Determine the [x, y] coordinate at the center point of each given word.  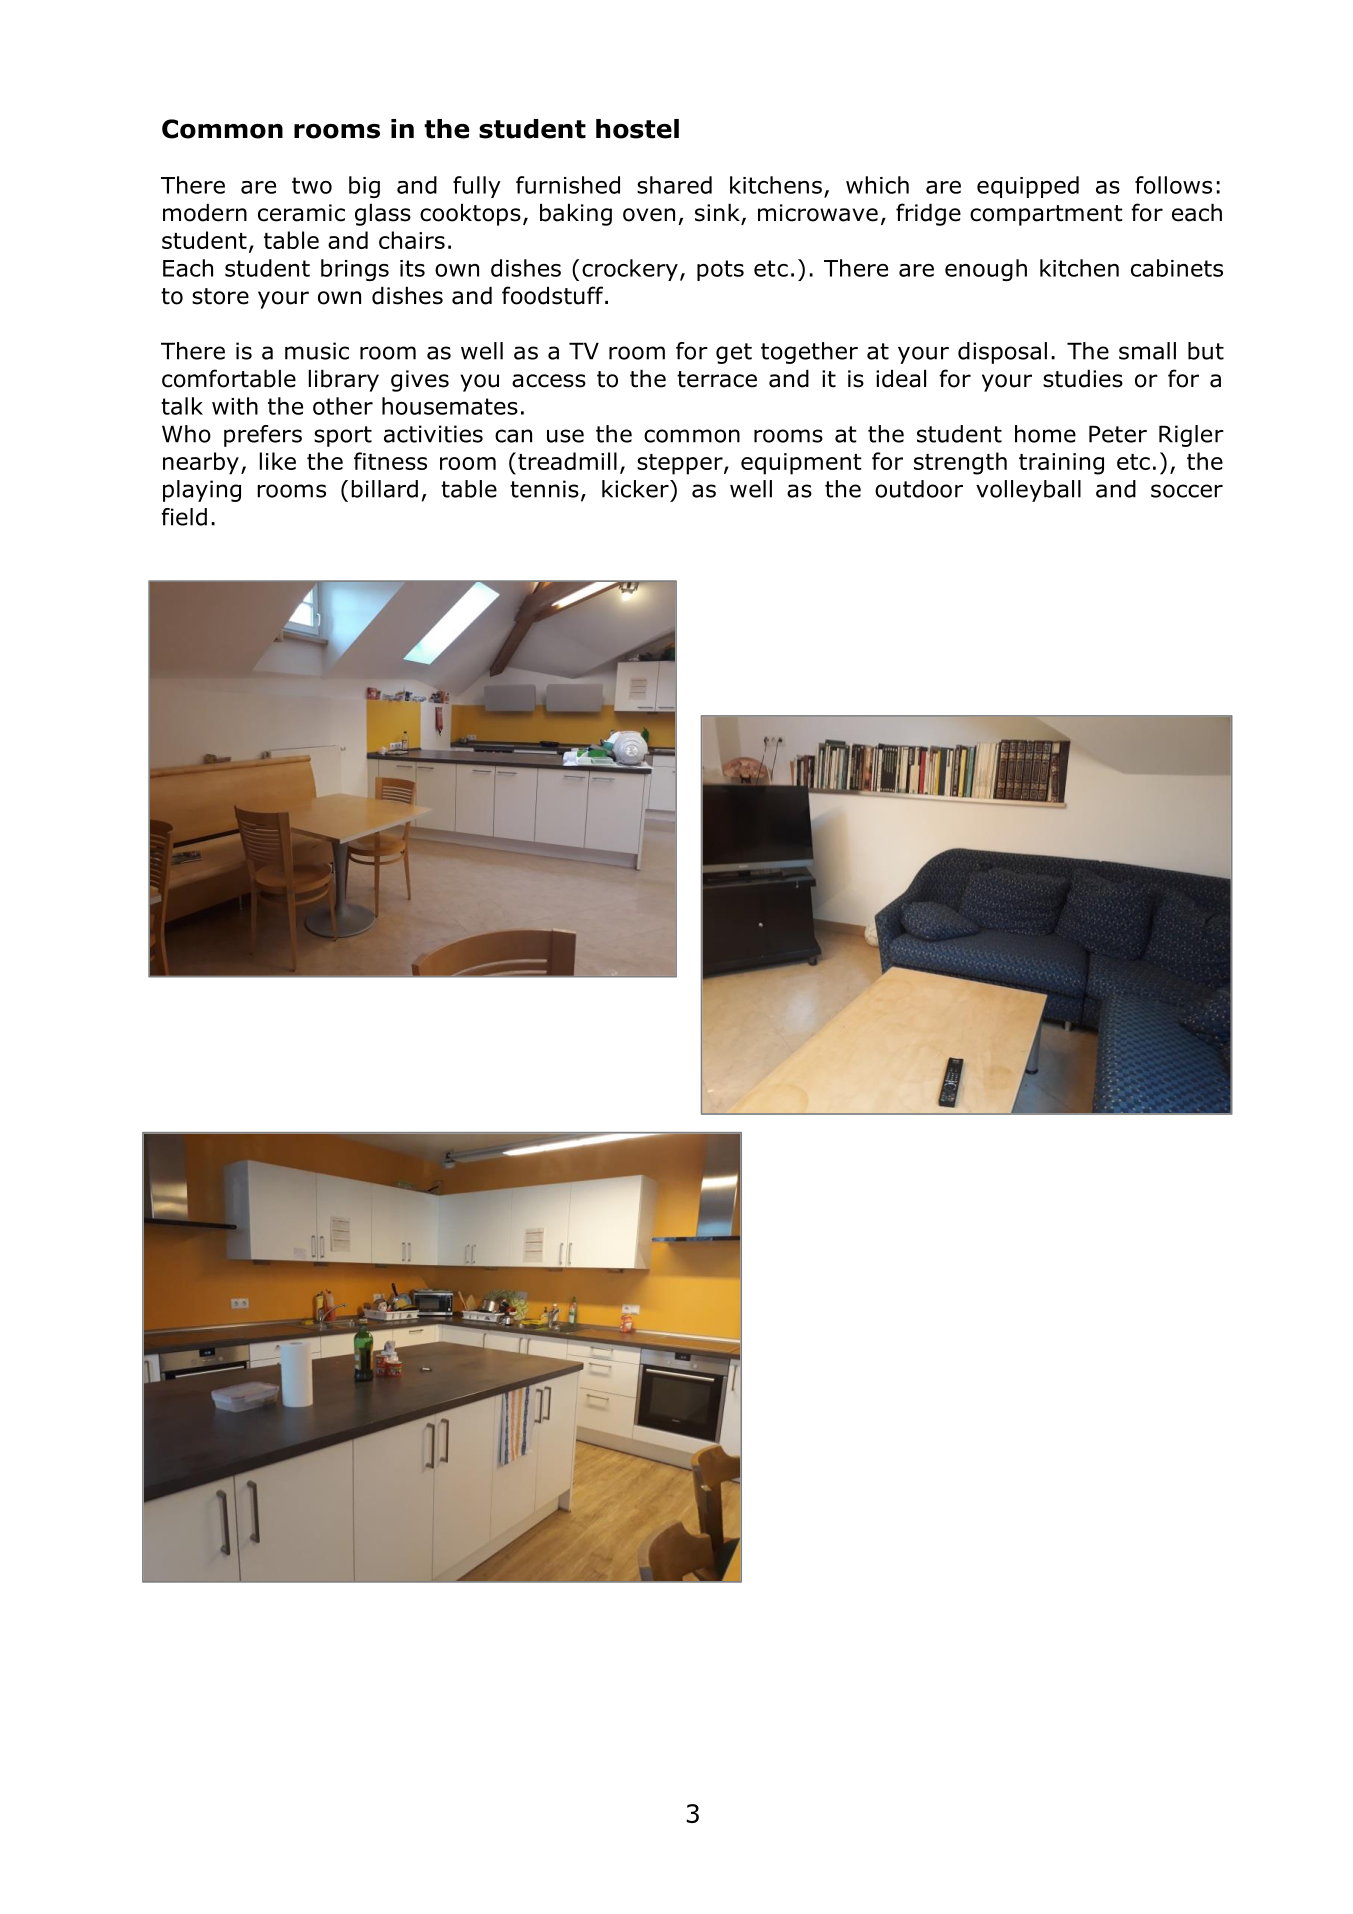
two [312, 185]
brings [355, 270]
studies [1083, 378]
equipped [1028, 187]
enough [986, 270]
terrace [717, 379]
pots [720, 270]
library [344, 380]
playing [202, 491]
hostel [637, 129]
